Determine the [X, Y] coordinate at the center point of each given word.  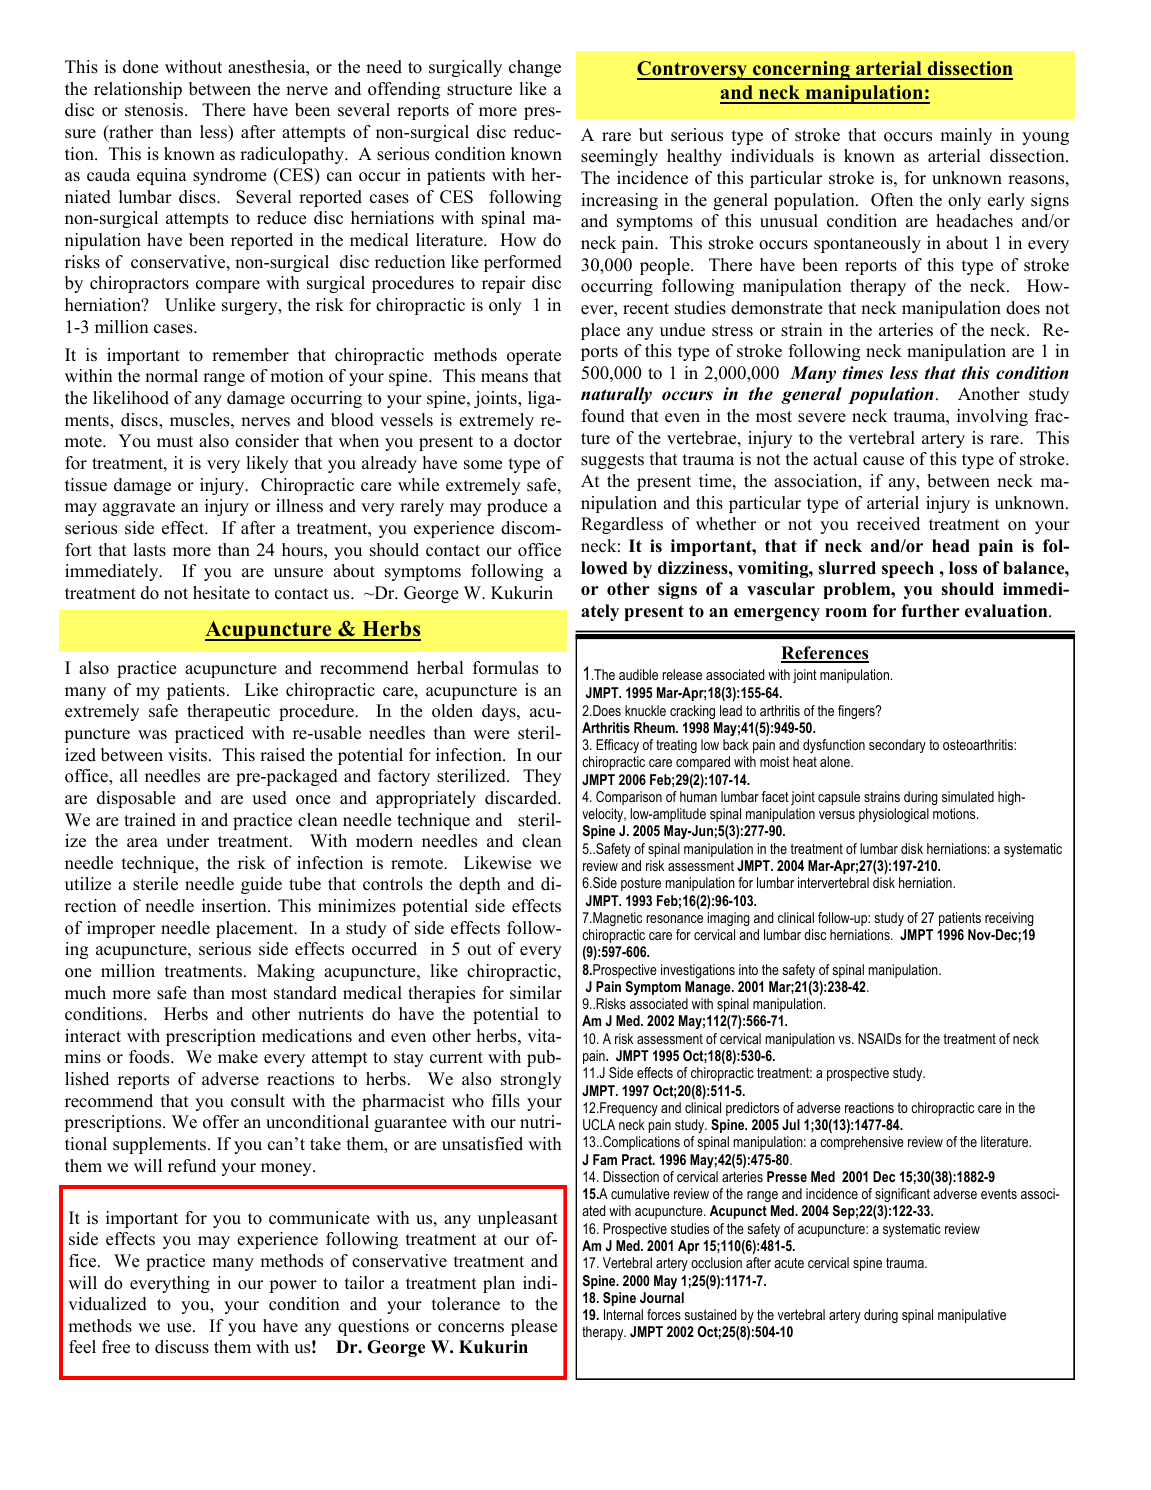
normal [171, 376]
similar [536, 993]
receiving [1009, 919]
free [116, 1347]
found [603, 416]
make [238, 1057]
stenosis [155, 110]
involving [992, 417]
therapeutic [228, 712]
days [500, 712]
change [535, 68]
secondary [897, 746]
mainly [966, 136]
